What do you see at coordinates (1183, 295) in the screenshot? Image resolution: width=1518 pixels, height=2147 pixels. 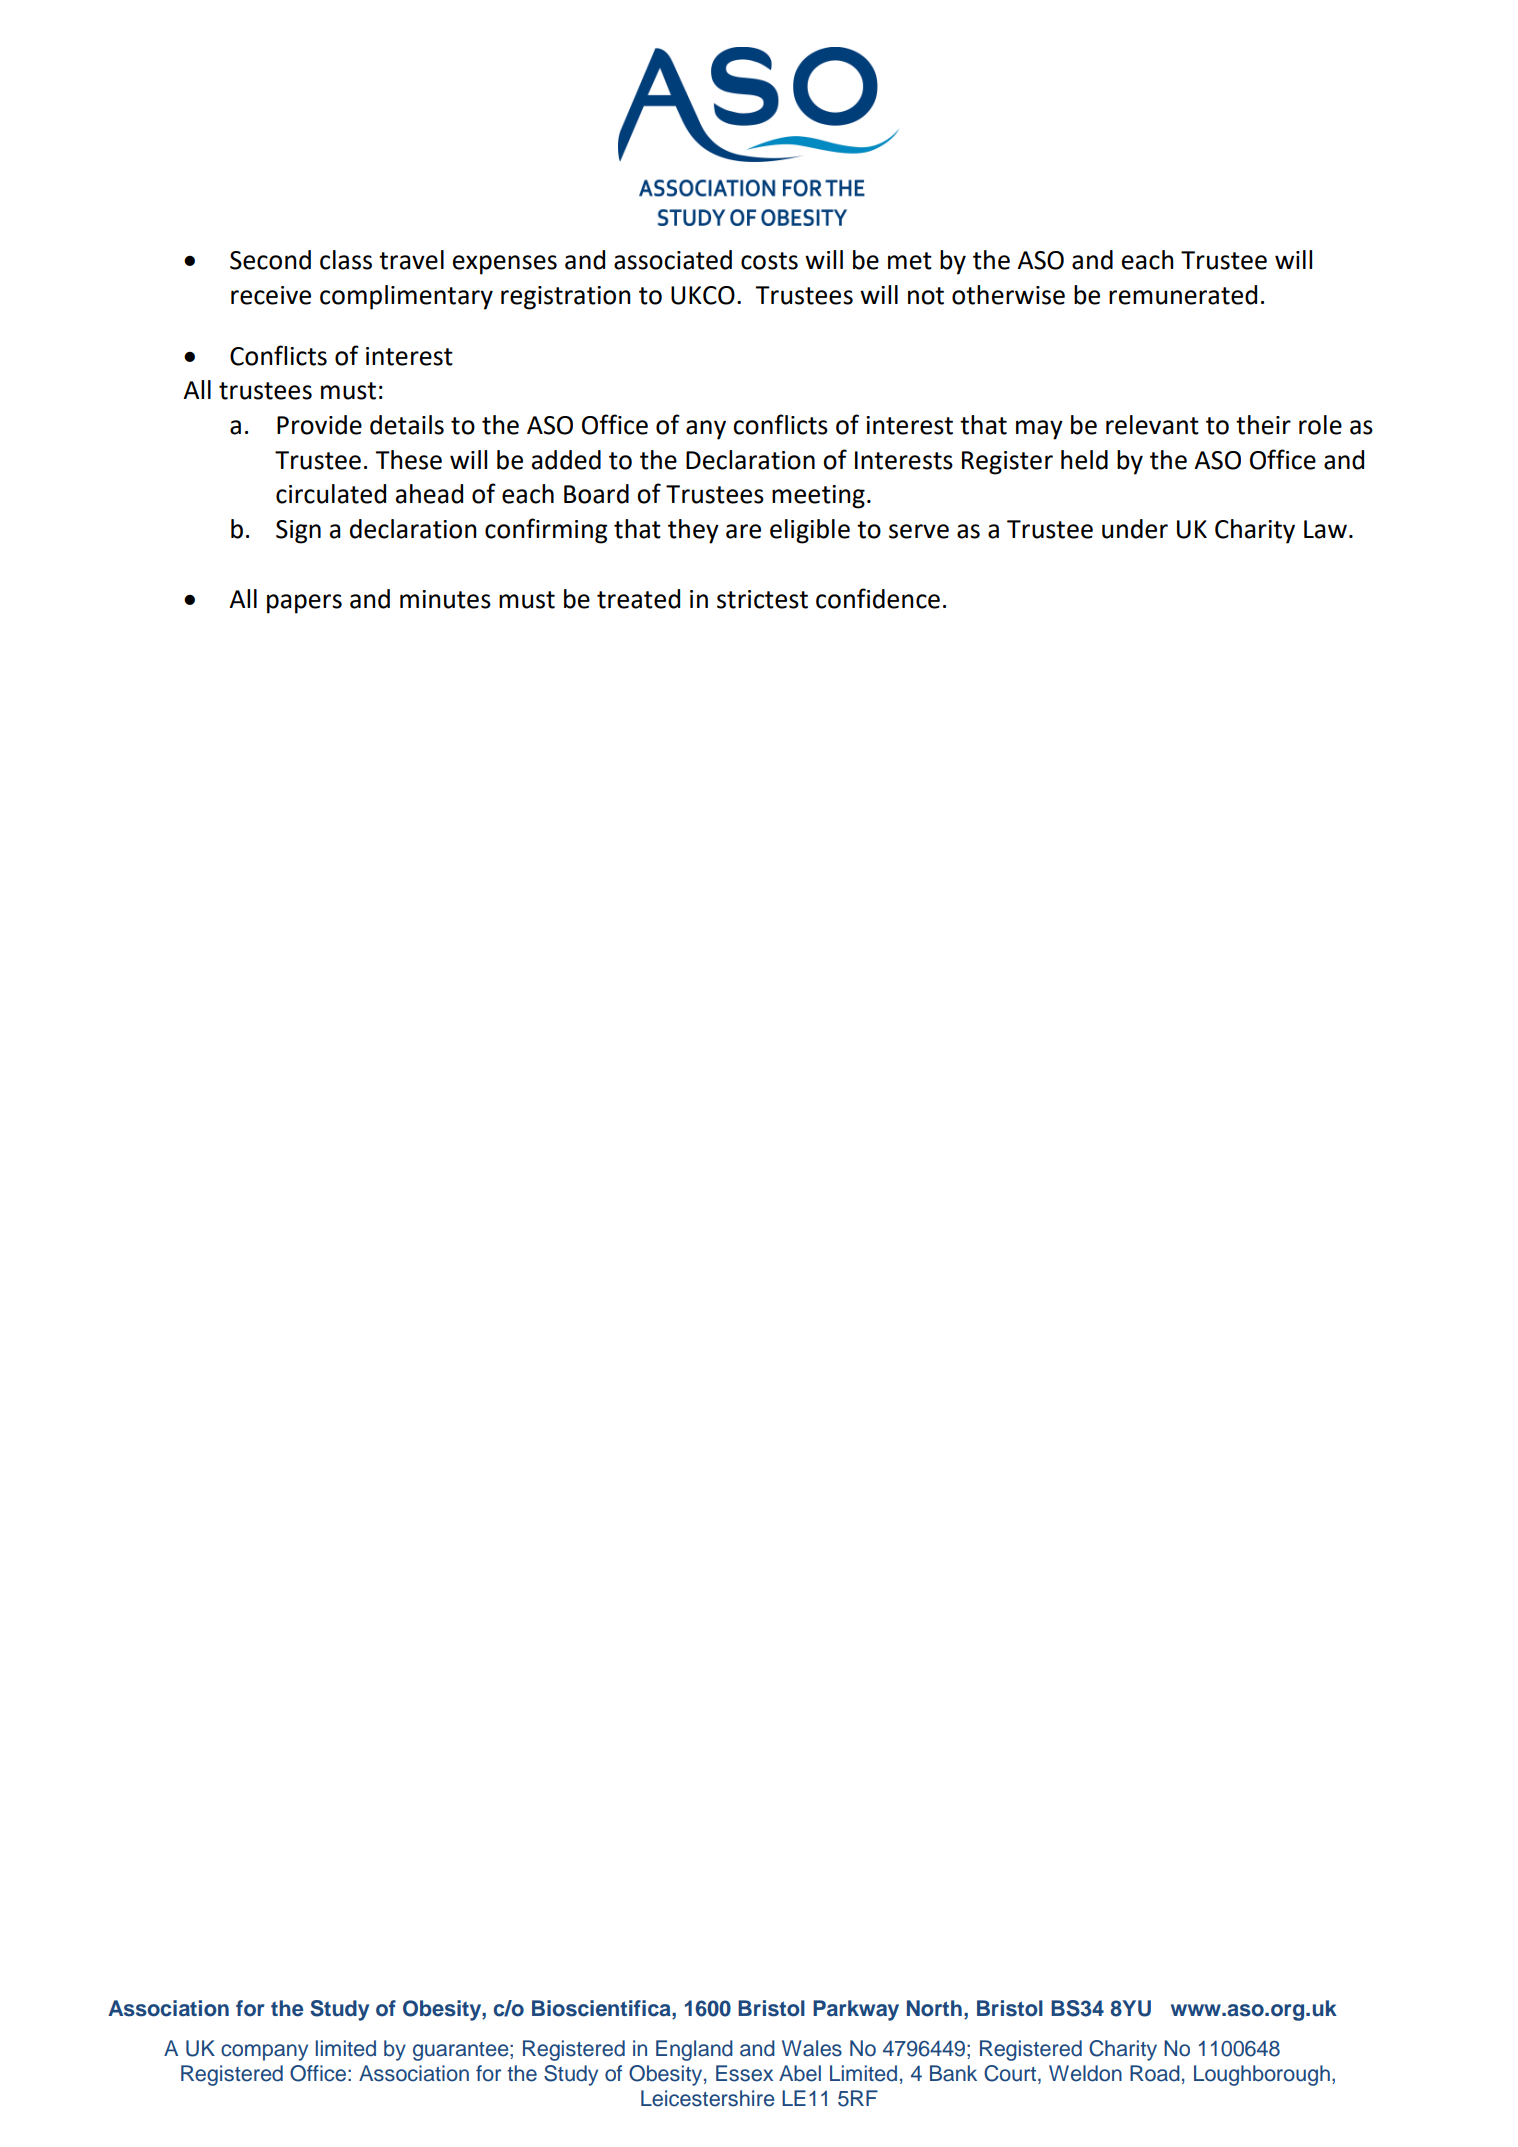 I see `remunerated` at bounding box center [1183, 295].
